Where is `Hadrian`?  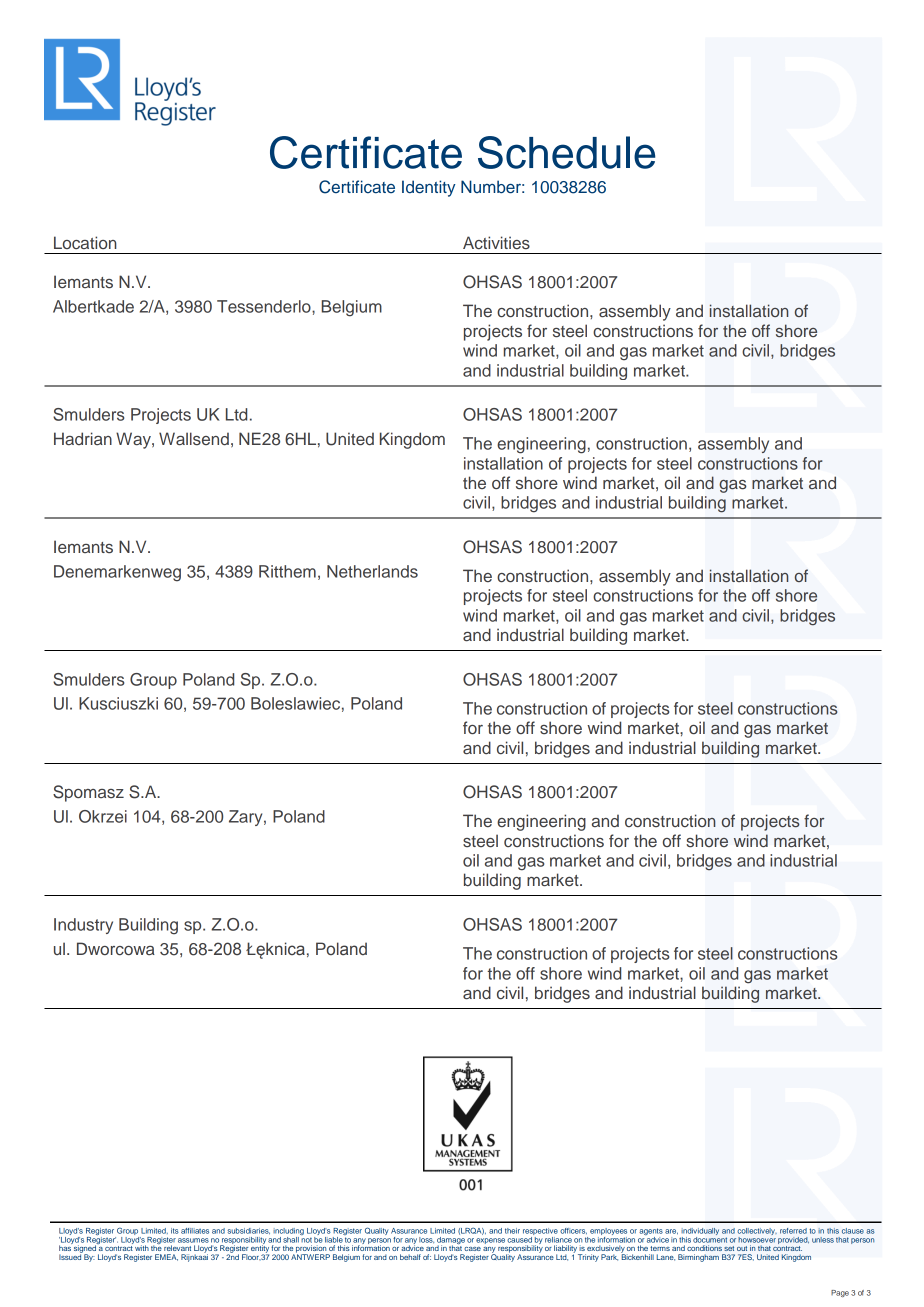
Hadrian is located at coordinates (83, 438).
